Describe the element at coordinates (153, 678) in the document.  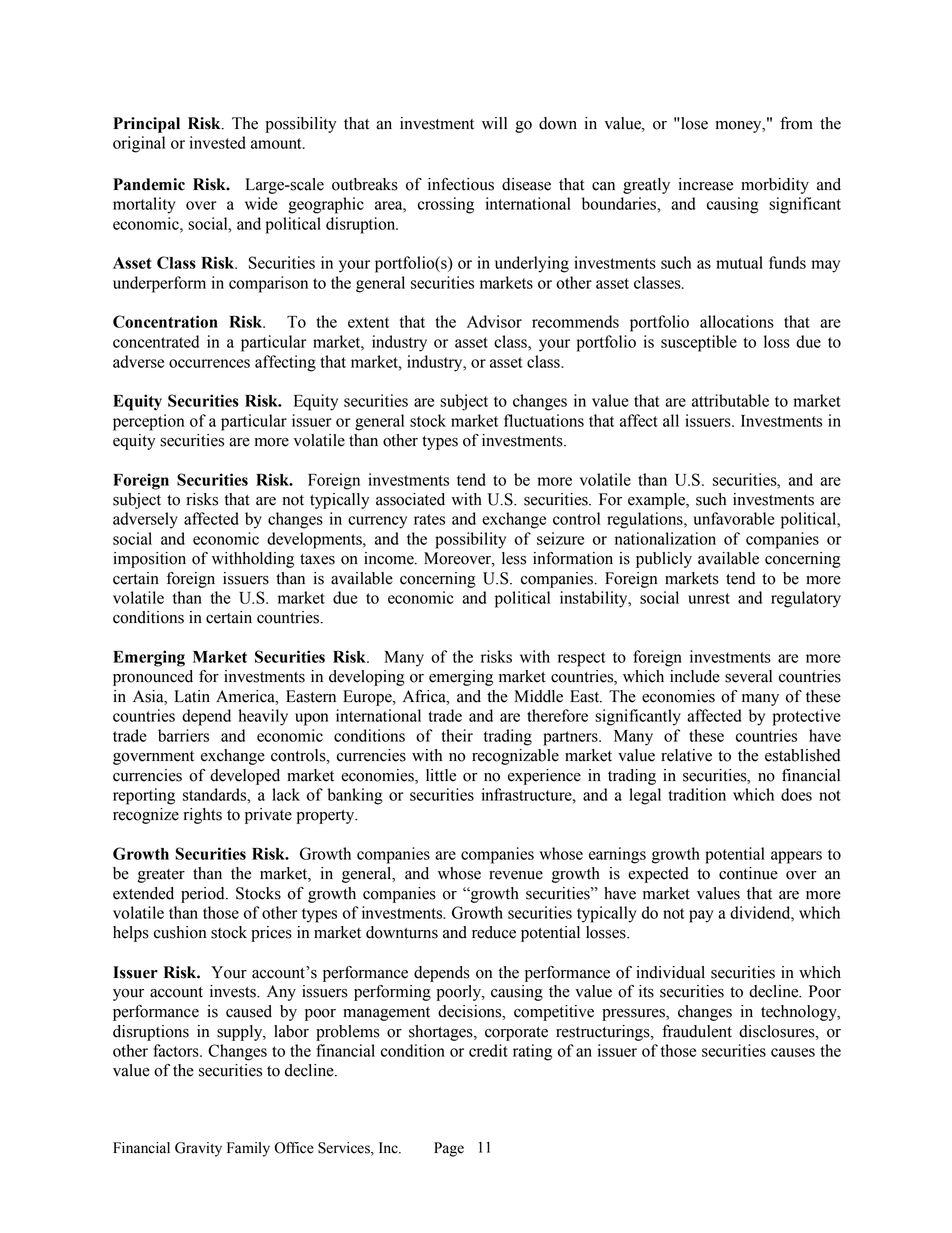
I see `pronounced` at that location.
